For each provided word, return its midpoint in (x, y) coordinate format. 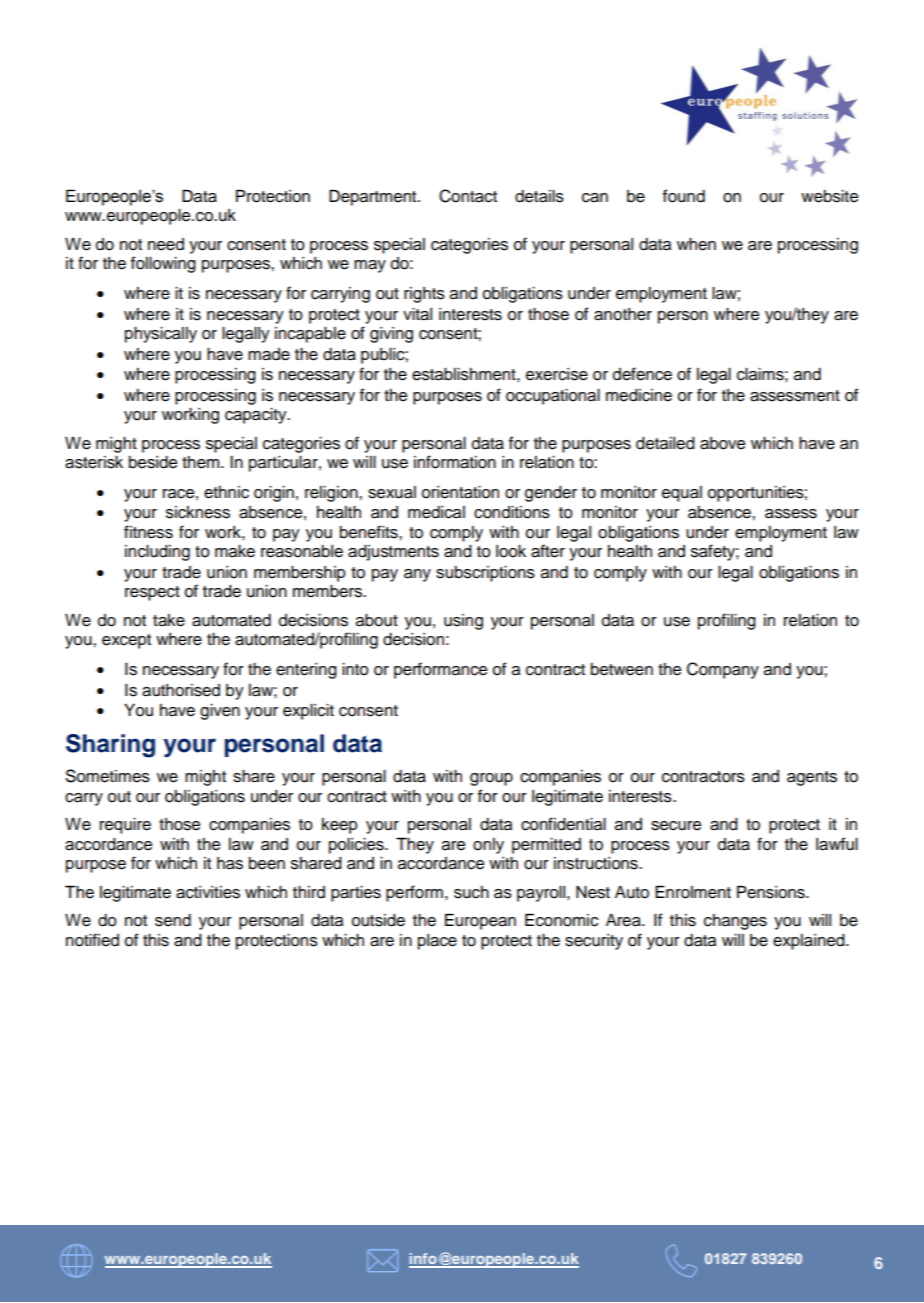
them (202, 462)
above (722, 443)
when (696, 244)
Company (723, 670)
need (166, 244)
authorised (181, 690)
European (480, 922)
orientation (460, 492)
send (173, 920)
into (355, 669)
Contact (468, 196)
